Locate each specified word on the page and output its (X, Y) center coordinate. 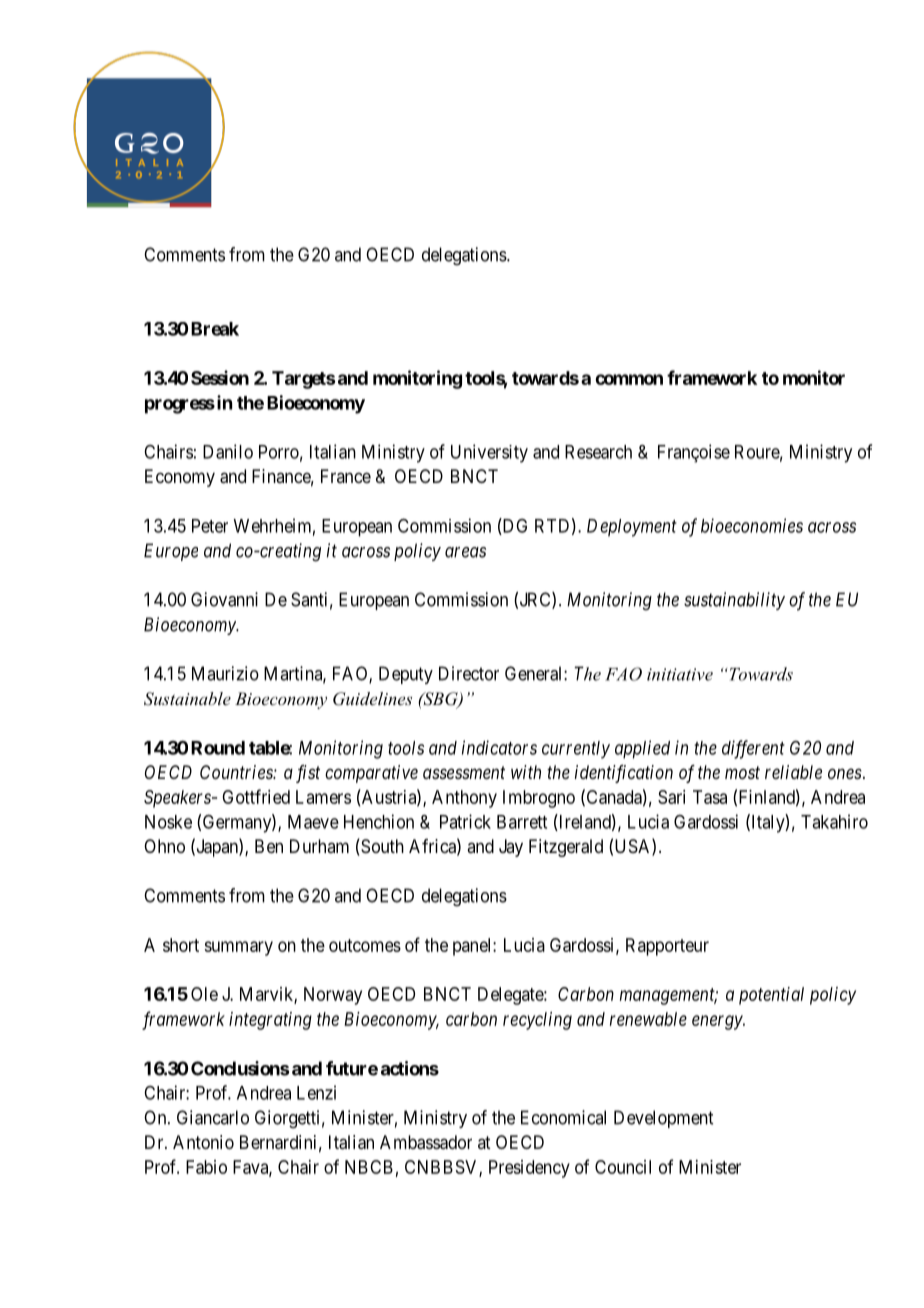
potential (771, 996)
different (753, 749)
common (629, 379)
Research (598, 452)
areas (465, 552)
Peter (210, 526)
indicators (499, 747)
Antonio (203, 1142)
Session (220, 377)
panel (473, 947)
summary (238, 948)
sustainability (734, 601)
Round (218, 748)
